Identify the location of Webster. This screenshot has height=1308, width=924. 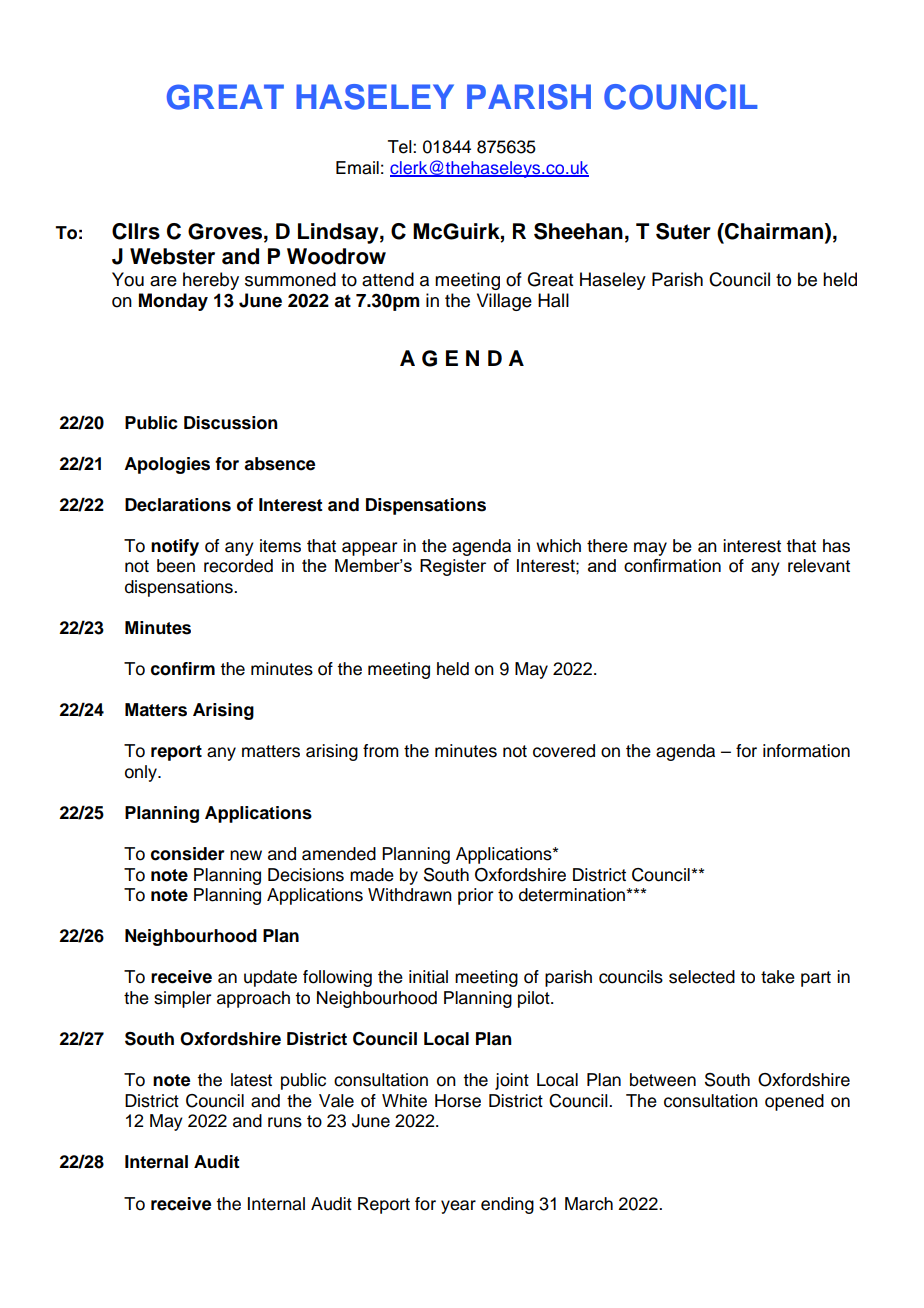
(172, 256).
